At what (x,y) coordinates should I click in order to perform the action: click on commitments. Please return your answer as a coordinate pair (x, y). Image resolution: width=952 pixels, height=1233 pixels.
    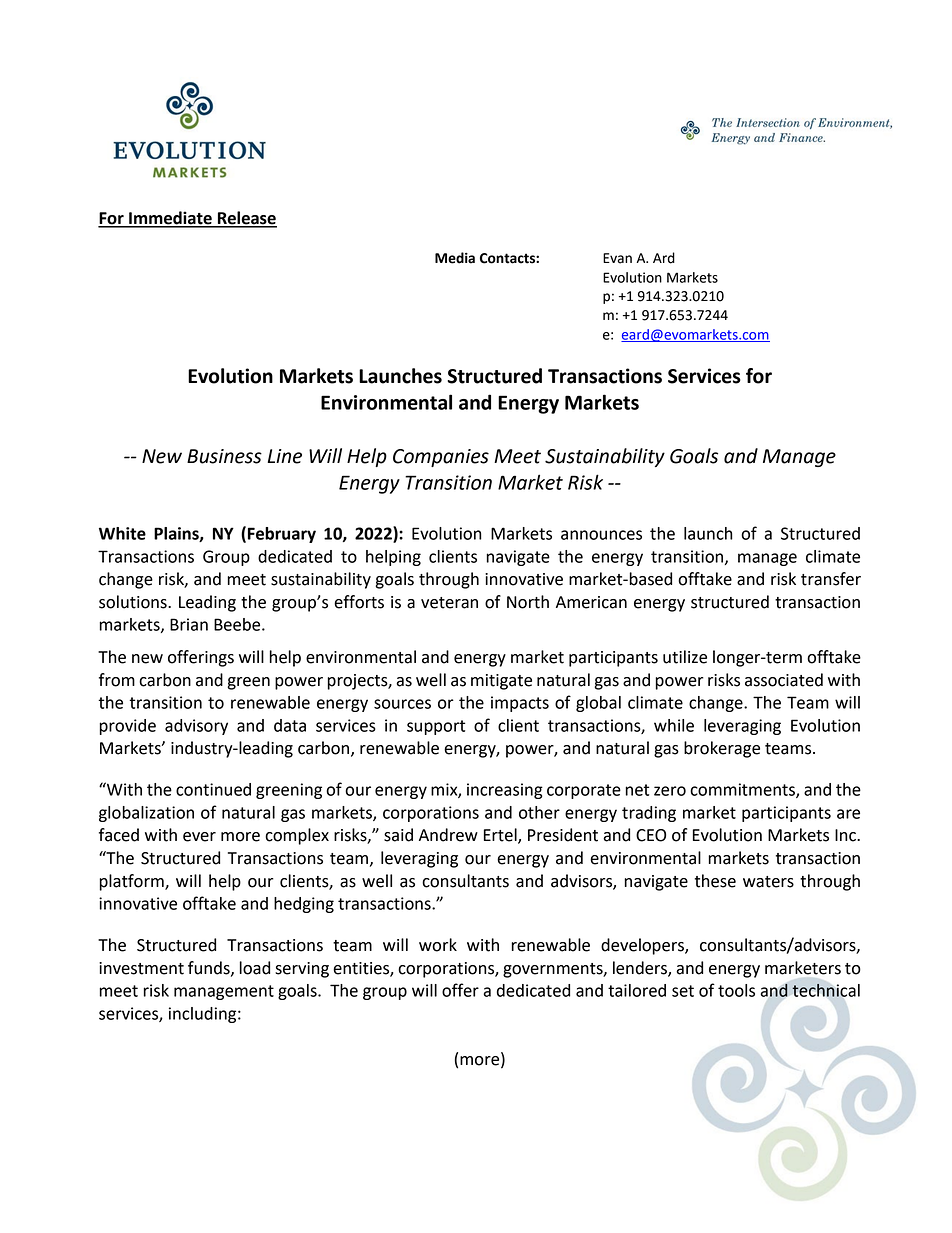
    Looking at the image, I should click on (743, 790).
